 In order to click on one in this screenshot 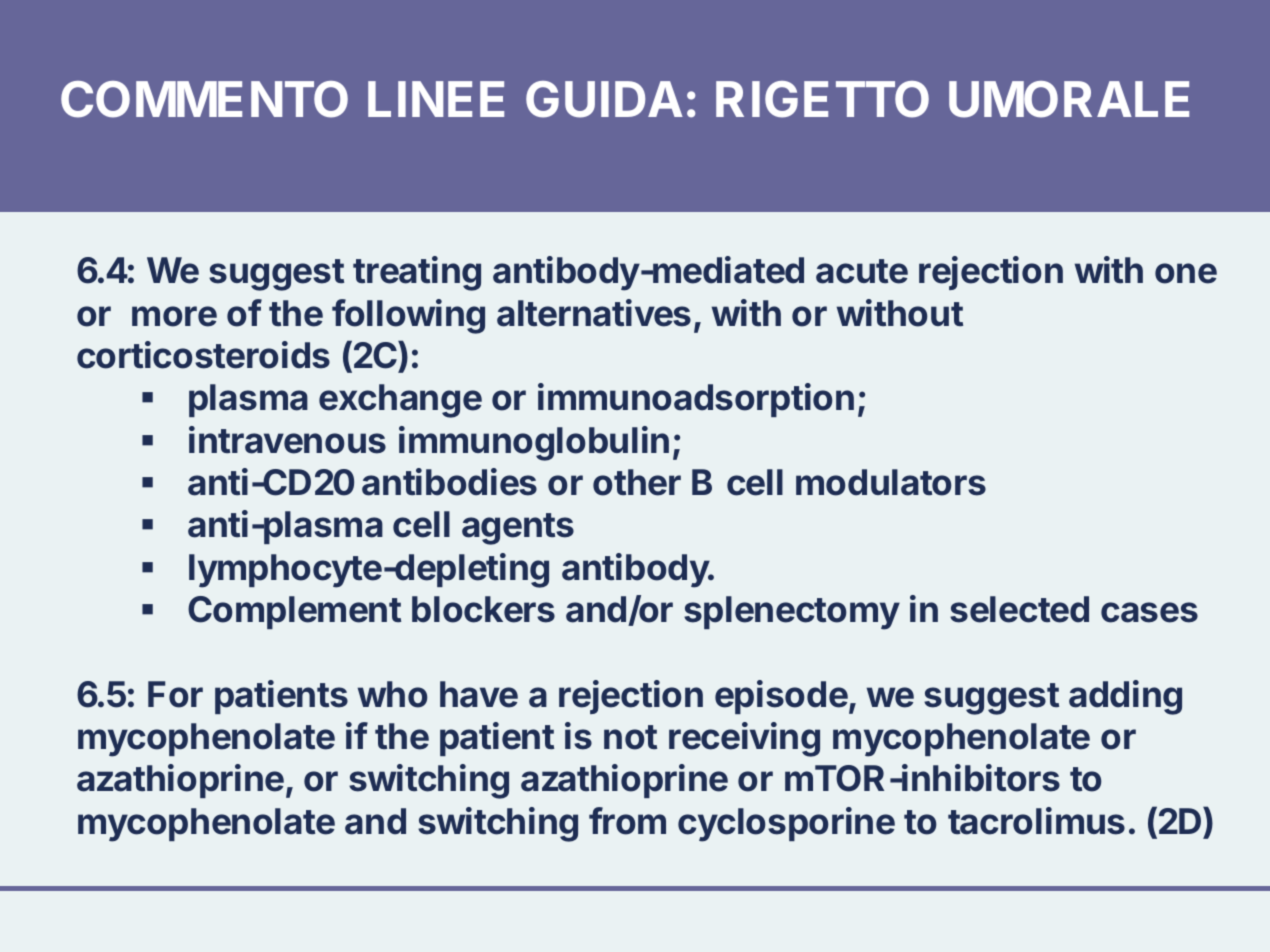, I will do `click(1186, 273)`.
